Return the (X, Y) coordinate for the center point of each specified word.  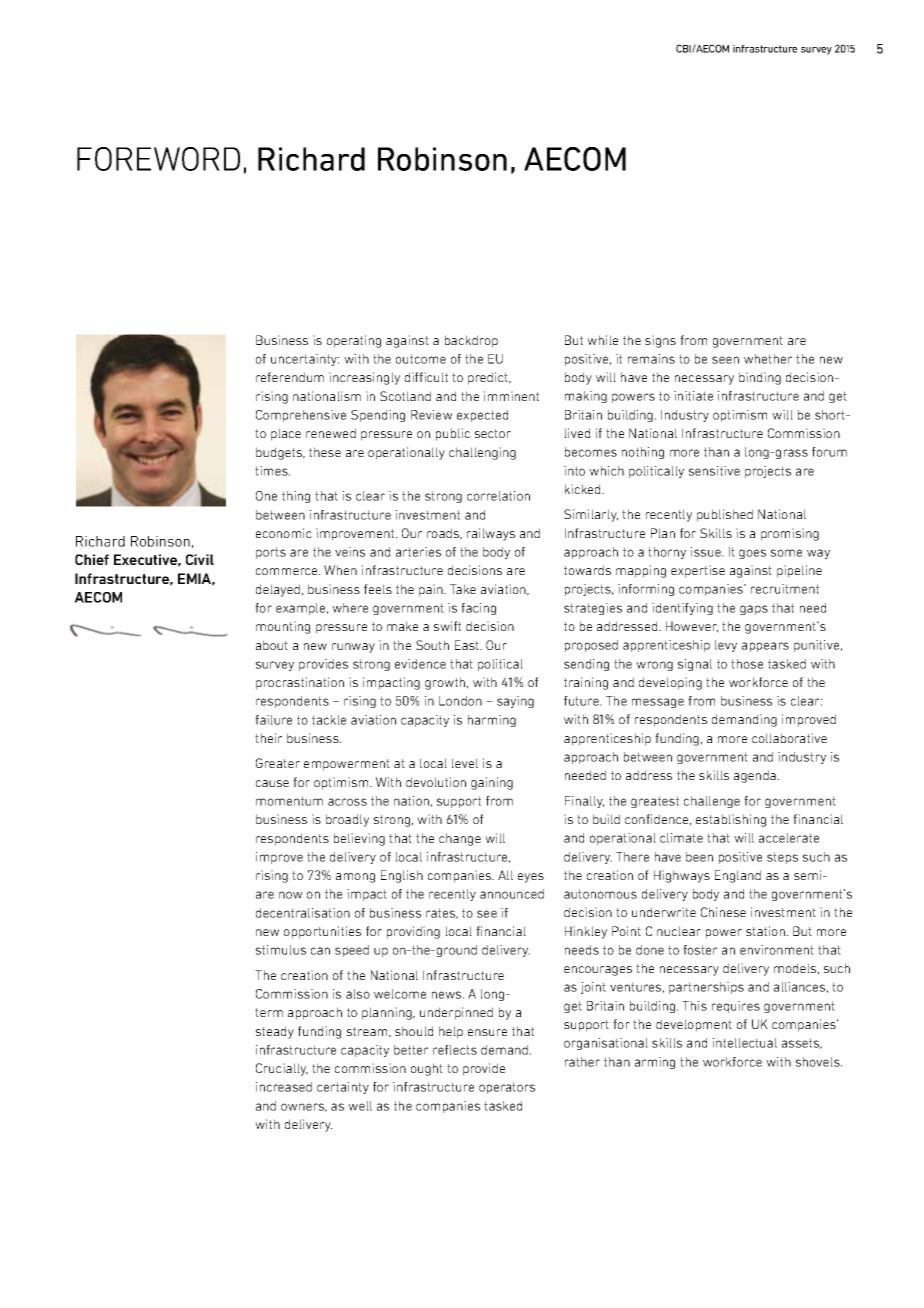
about (272, 645)
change (460, 839)
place (286, 434)
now (290, 895)
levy (726, 646)
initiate (693, 396)
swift (447, 626)
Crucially (282, 1069)
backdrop (471, 341)
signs (660, 341)
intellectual (745, 1043)
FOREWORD (158, 159)
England (738, 876)
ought (427, 1069)
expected (482, 416)
